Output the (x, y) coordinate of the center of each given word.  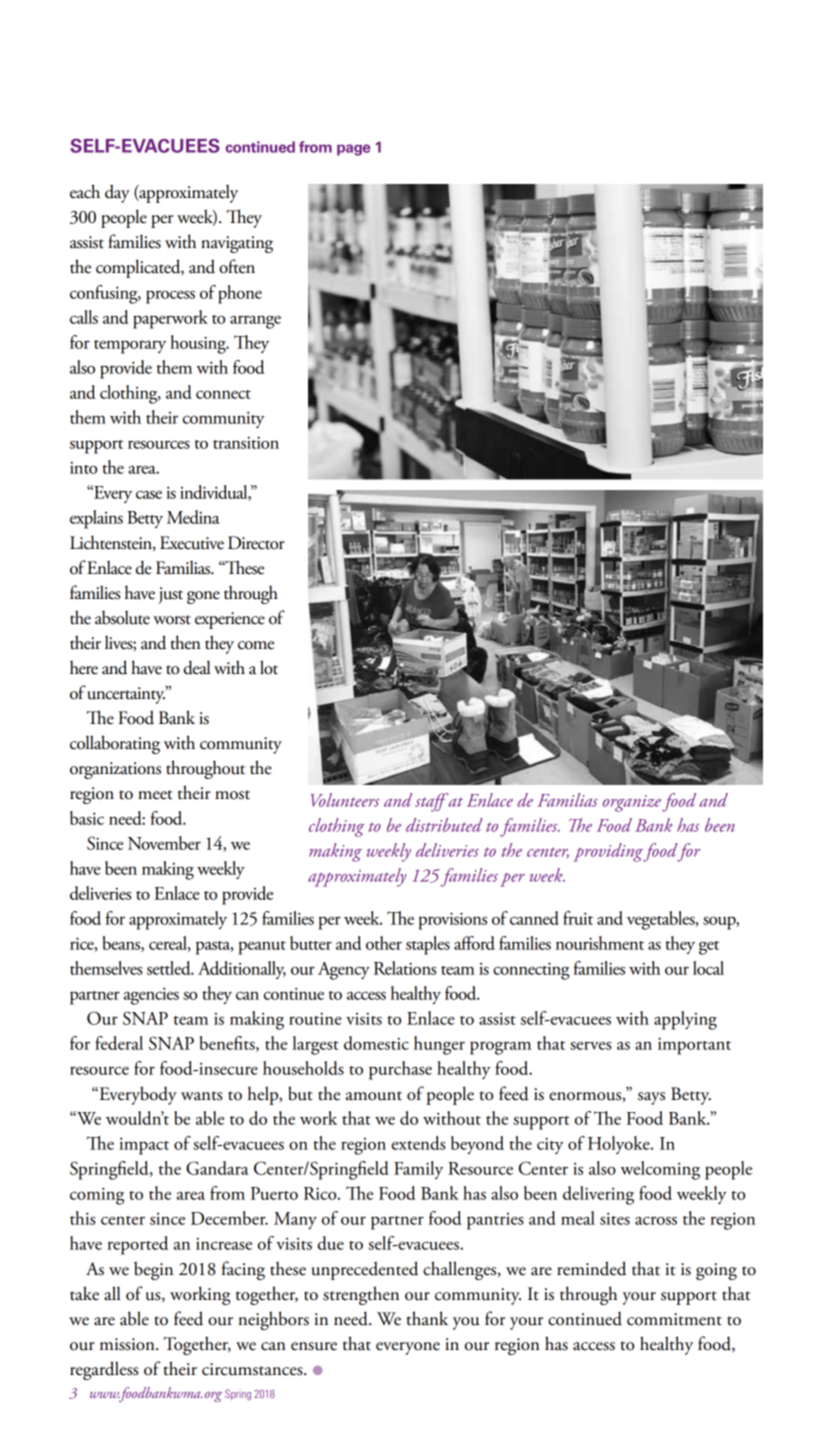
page (353, 150)
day (117, 193)
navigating (237, 244)
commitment (674, 1319)
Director (256, 543)
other (384, 943)
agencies (151, 996)
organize (632, 803)
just (170, 595)
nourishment (600, 943)
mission (128, 1344)
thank (427, 1318)
